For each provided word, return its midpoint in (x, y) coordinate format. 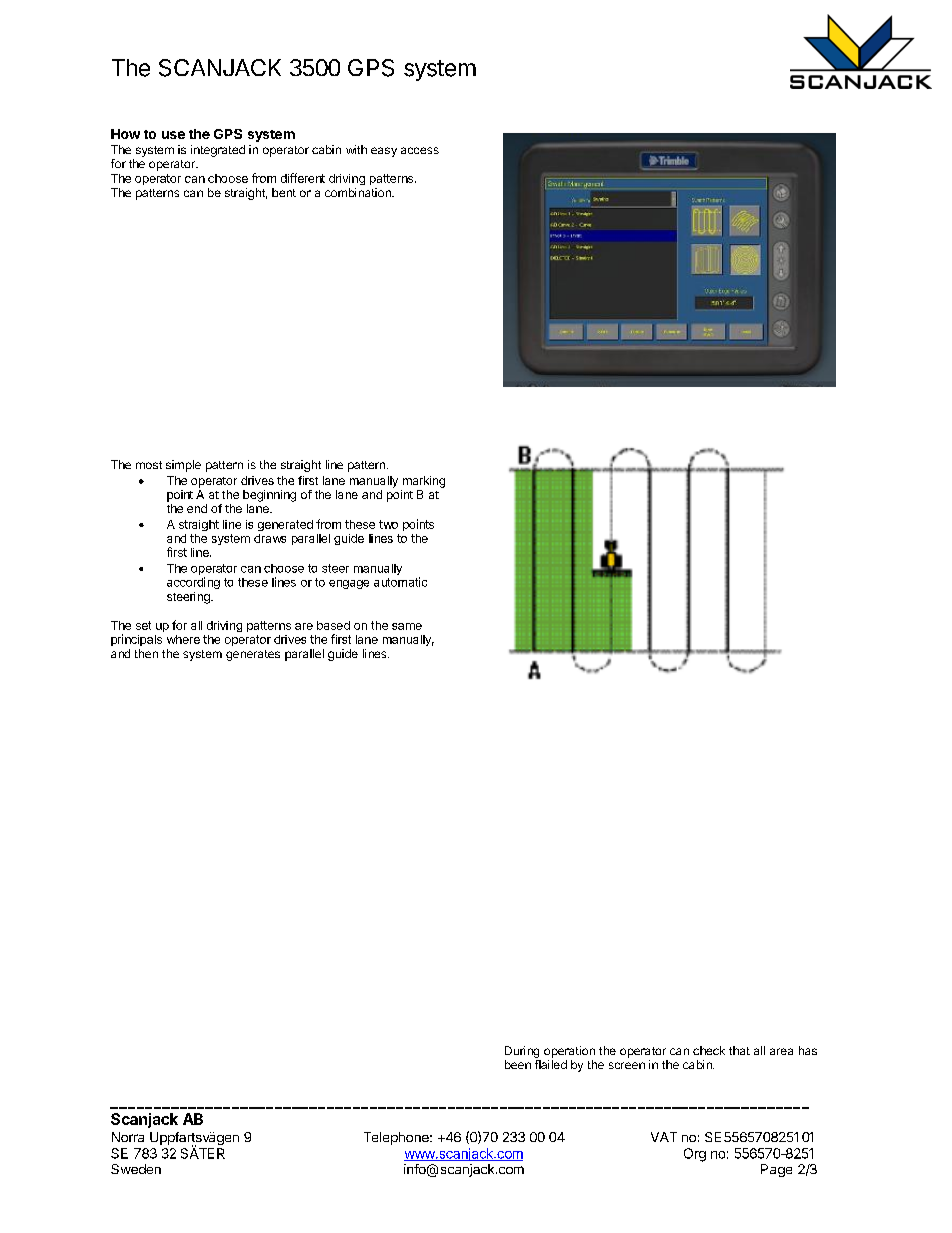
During (522, 1052)
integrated (218, 151)
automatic (400, 582)
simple (183, 466)
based (333, 625)
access (420, 150)
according (193, 583)
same (407, 626)
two (388, 524)
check (709, 1050)
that (739, 1050)
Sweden (136, 1169)
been (518, 1064)
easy (384, 152)
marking (424, 482)
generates (253, 655)
